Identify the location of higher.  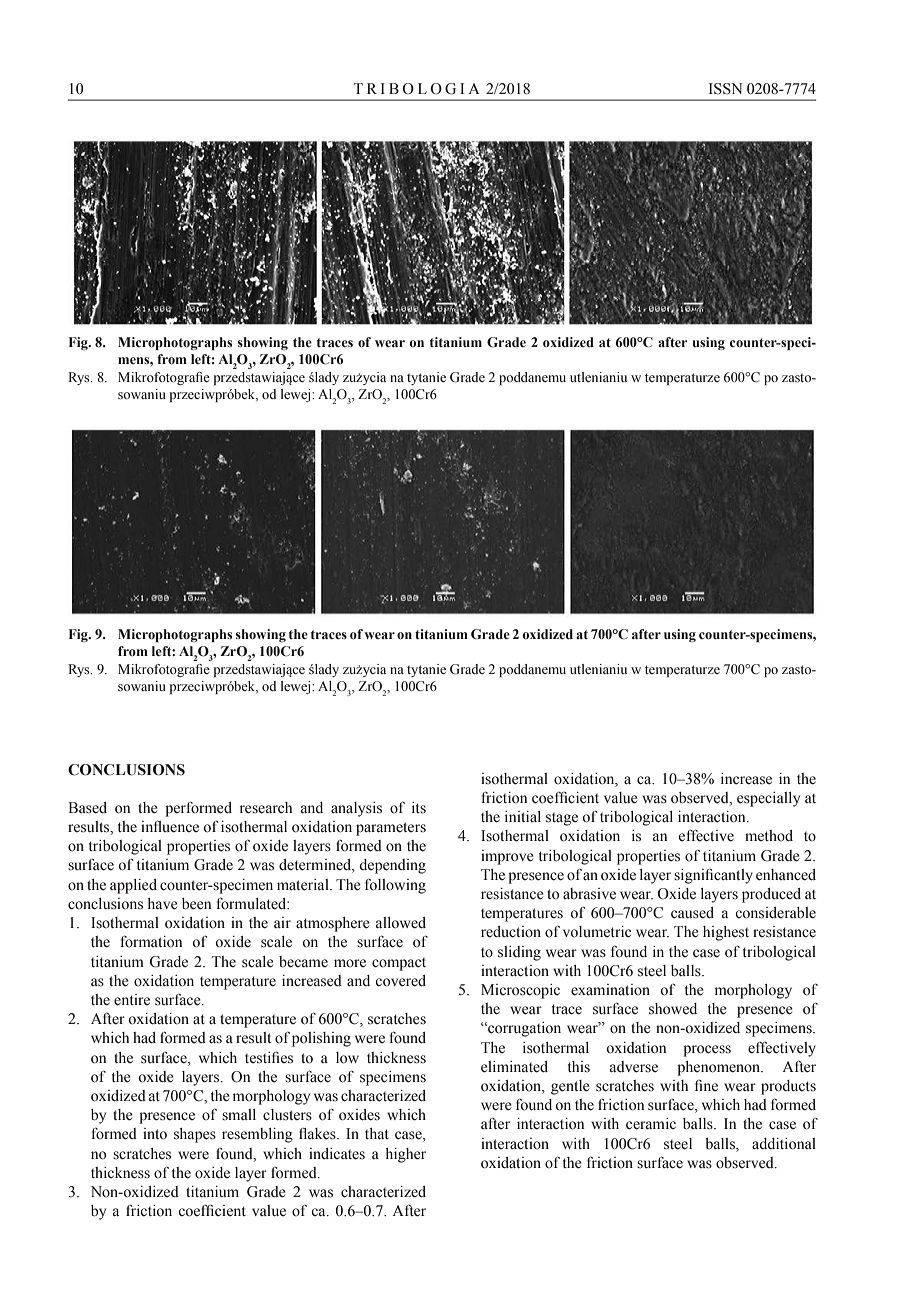
(406, 1155).
